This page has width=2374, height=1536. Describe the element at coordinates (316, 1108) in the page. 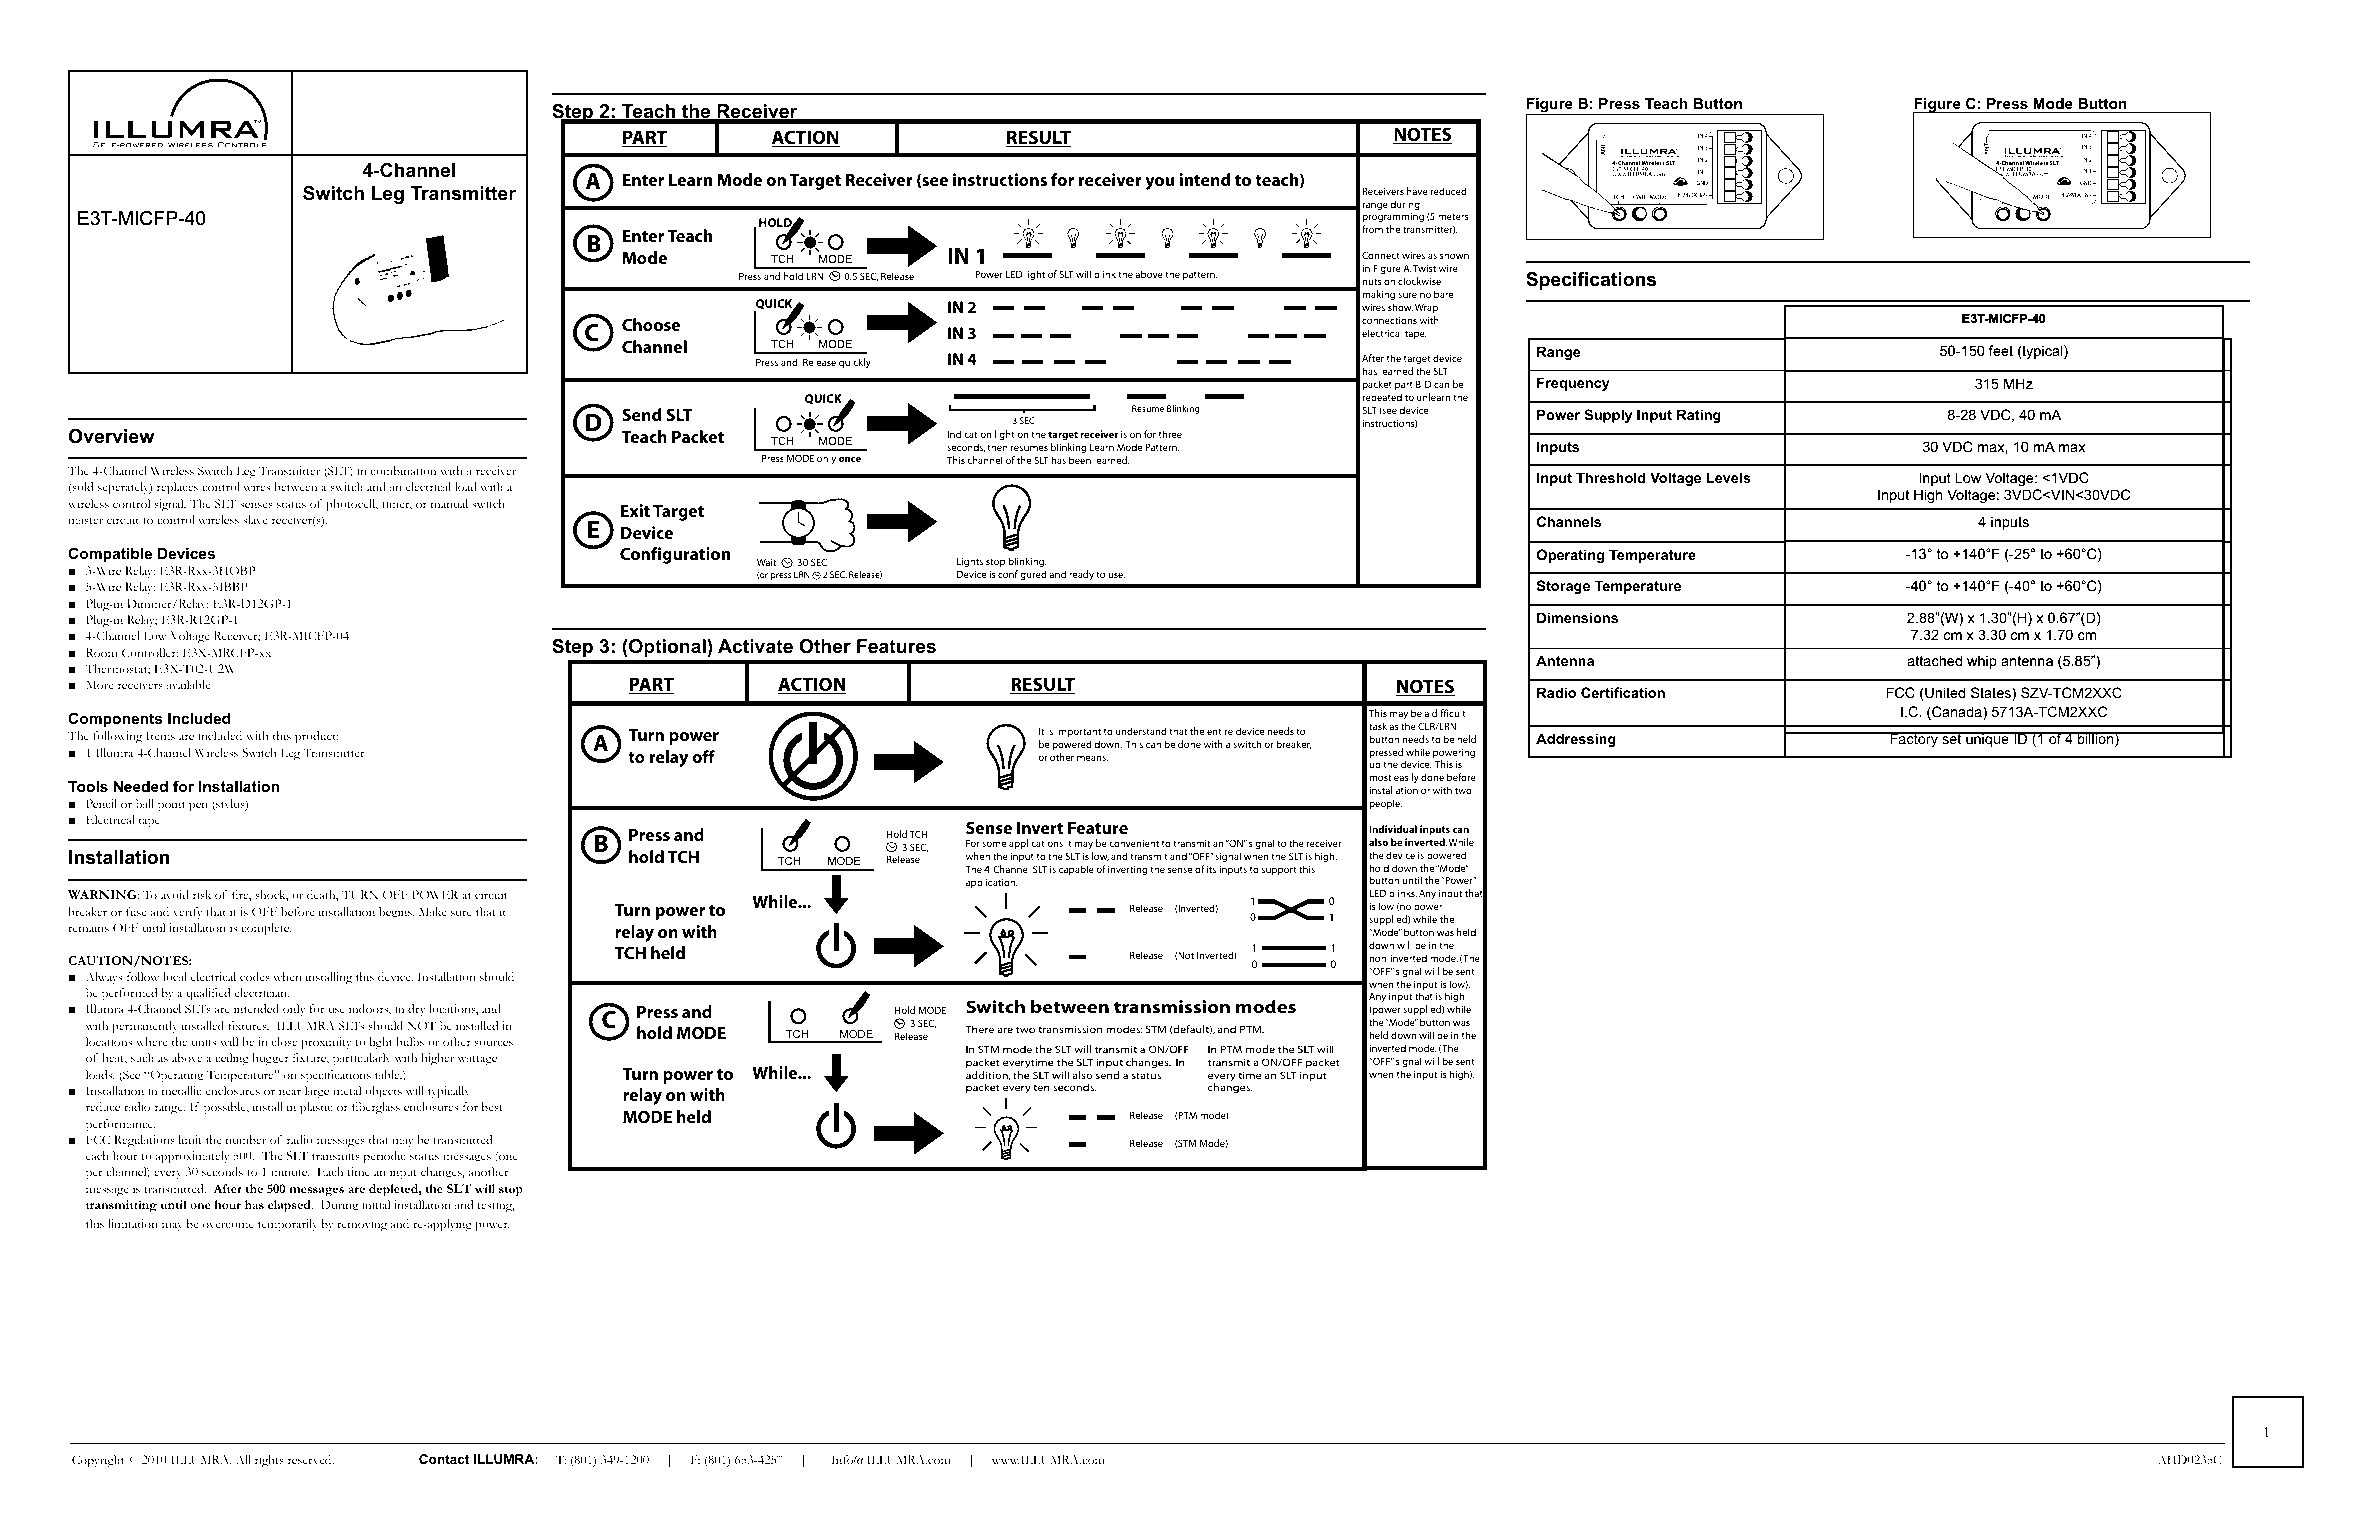

I see `plastic` at that location.
